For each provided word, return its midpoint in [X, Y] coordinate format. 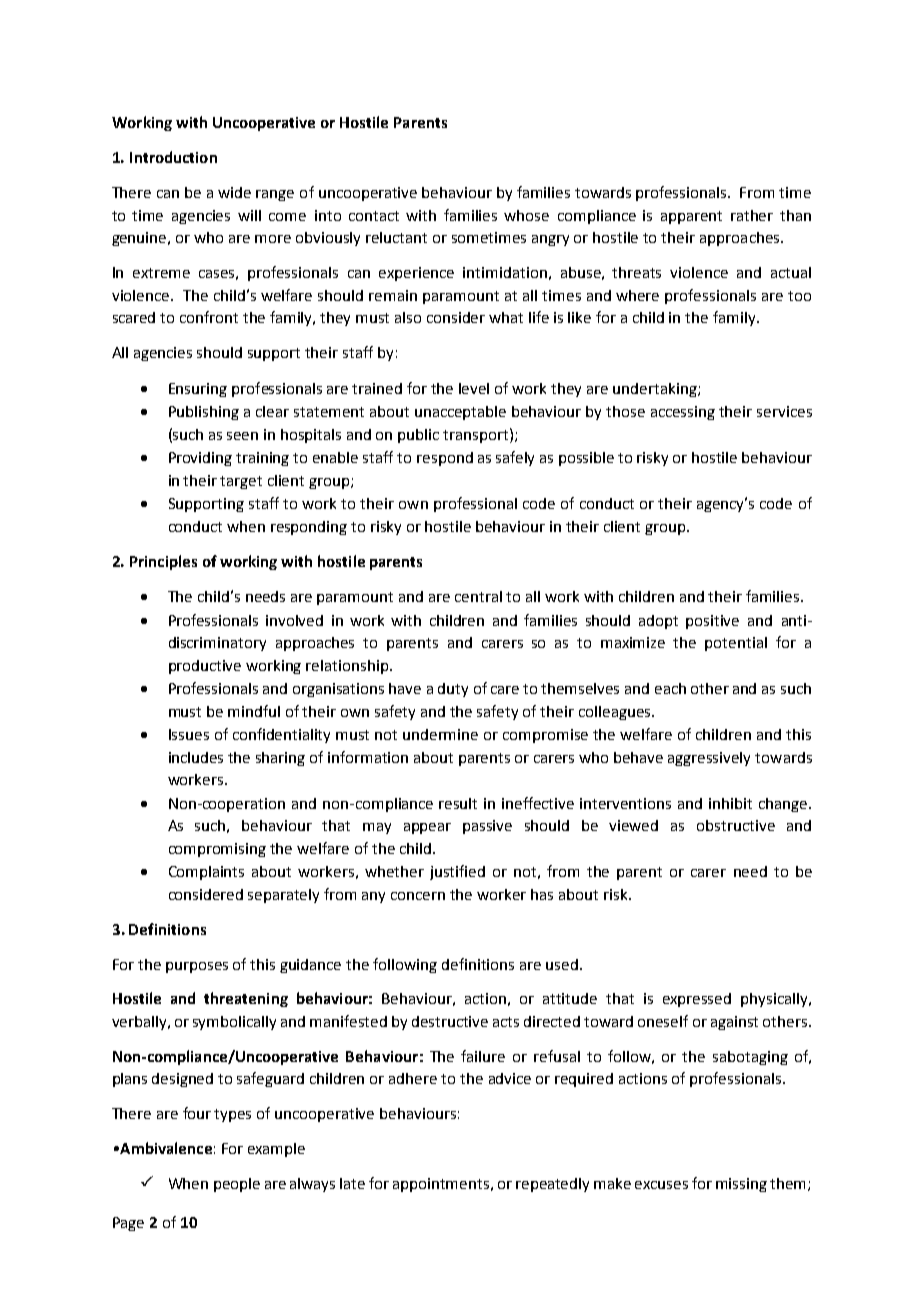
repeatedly [552, 1185]
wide [234, 192]
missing [741, 1185]
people [237, 1185]
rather [752, 215]
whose [526, 215]
